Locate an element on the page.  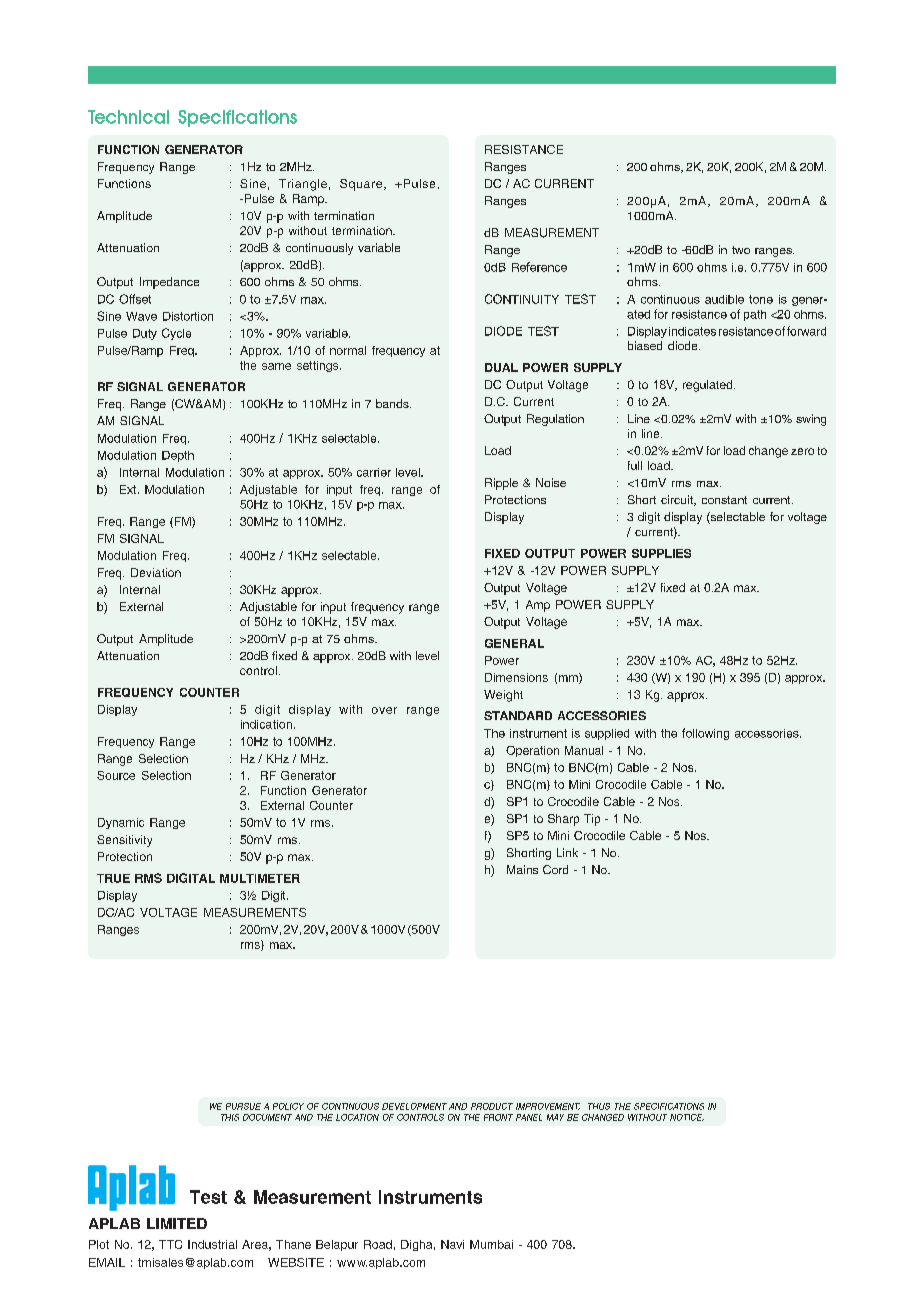
following is located at coordinates (705, 734).
